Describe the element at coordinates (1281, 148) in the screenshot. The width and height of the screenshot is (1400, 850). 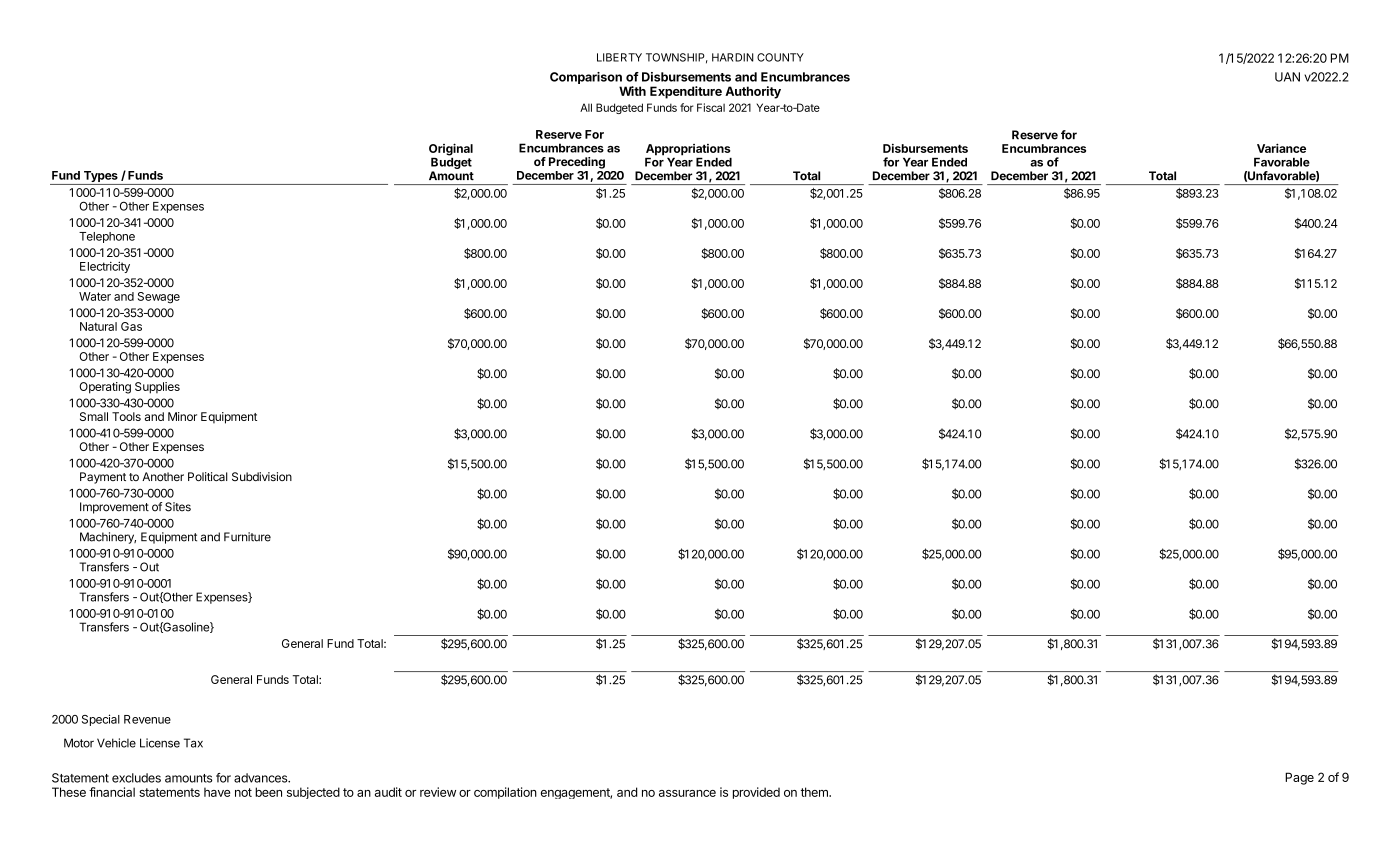
I see `Variance` at that location.
